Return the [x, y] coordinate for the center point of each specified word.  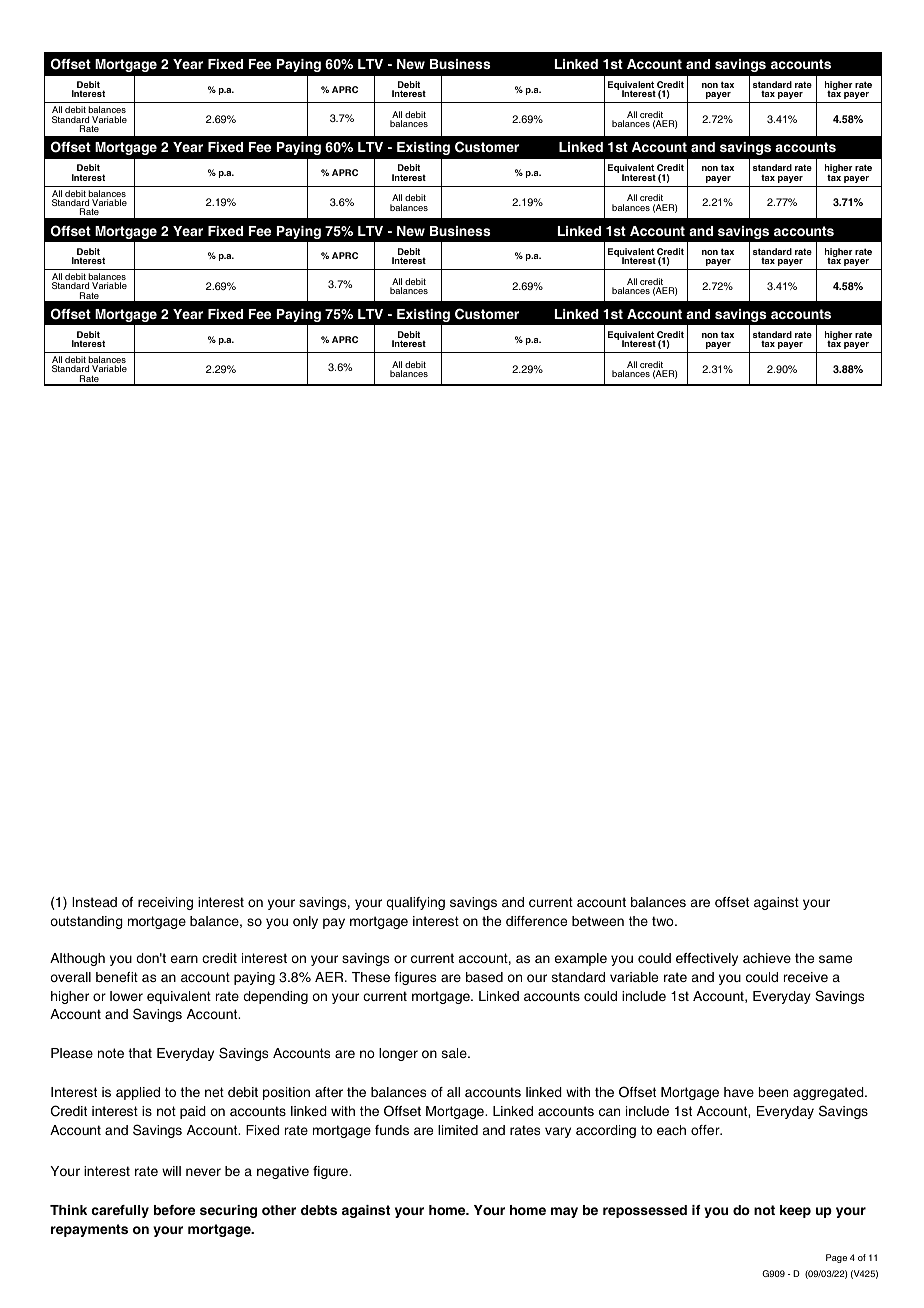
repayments [89, 1230]
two [664, 921]
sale [455, 1053]
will [171, 1171]
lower [126, 996]
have [739, 1092]
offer [706, 1130]
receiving [165, 903]
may [564, 1212]
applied [138, 1093]
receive [806, 977]
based [484, 977]
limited [458, 1130]
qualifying [415, 903]
